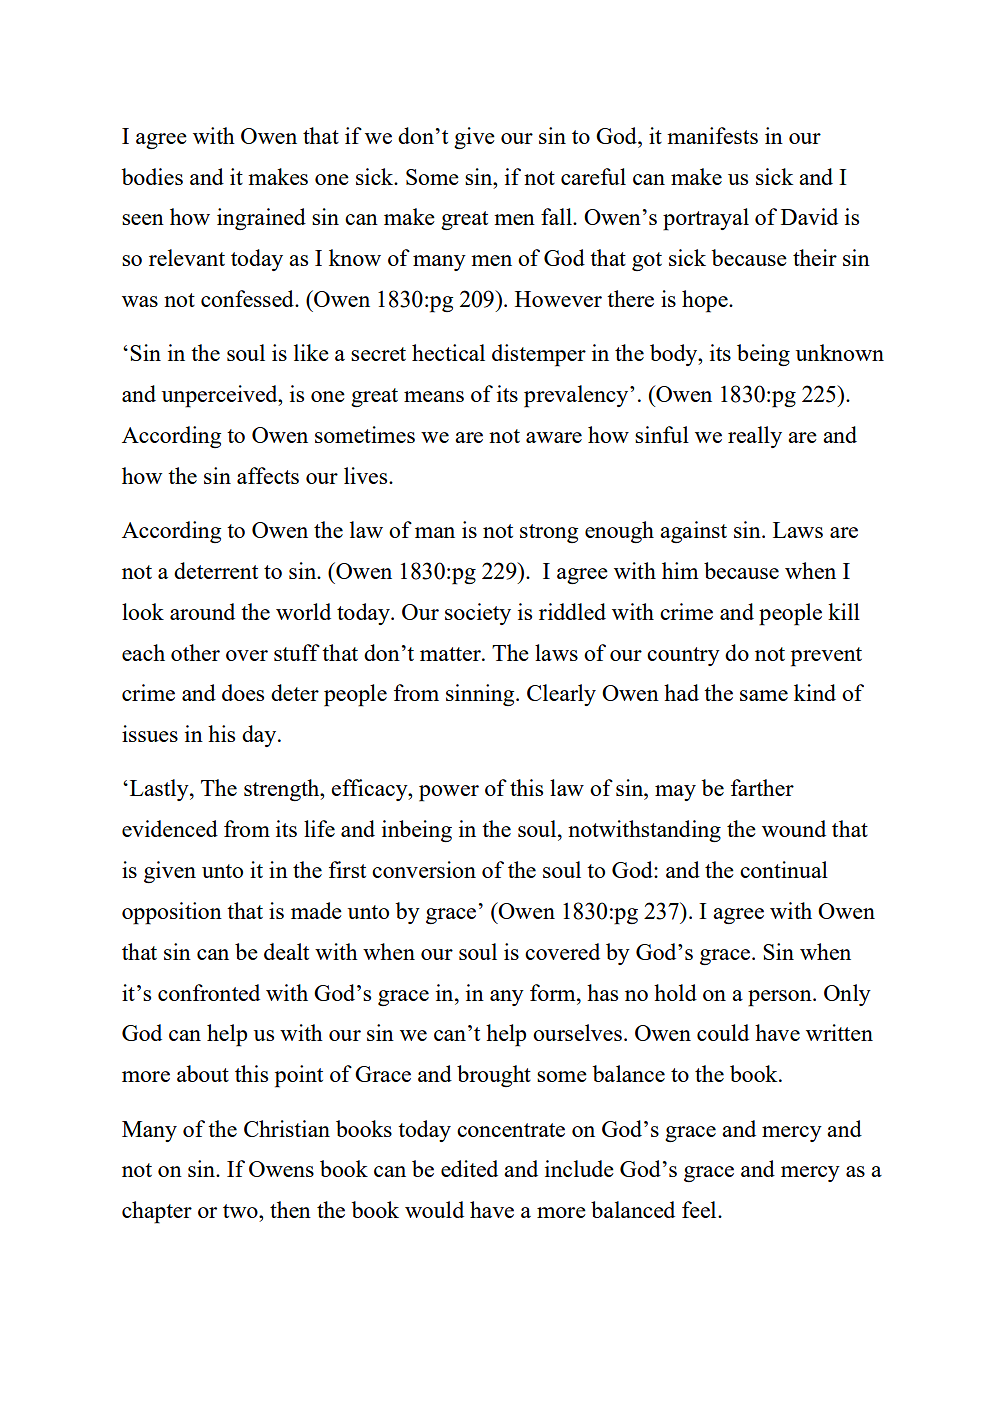 The width and height of the image is (1006, 1423). I want to click on wound, so click(794, 828).
